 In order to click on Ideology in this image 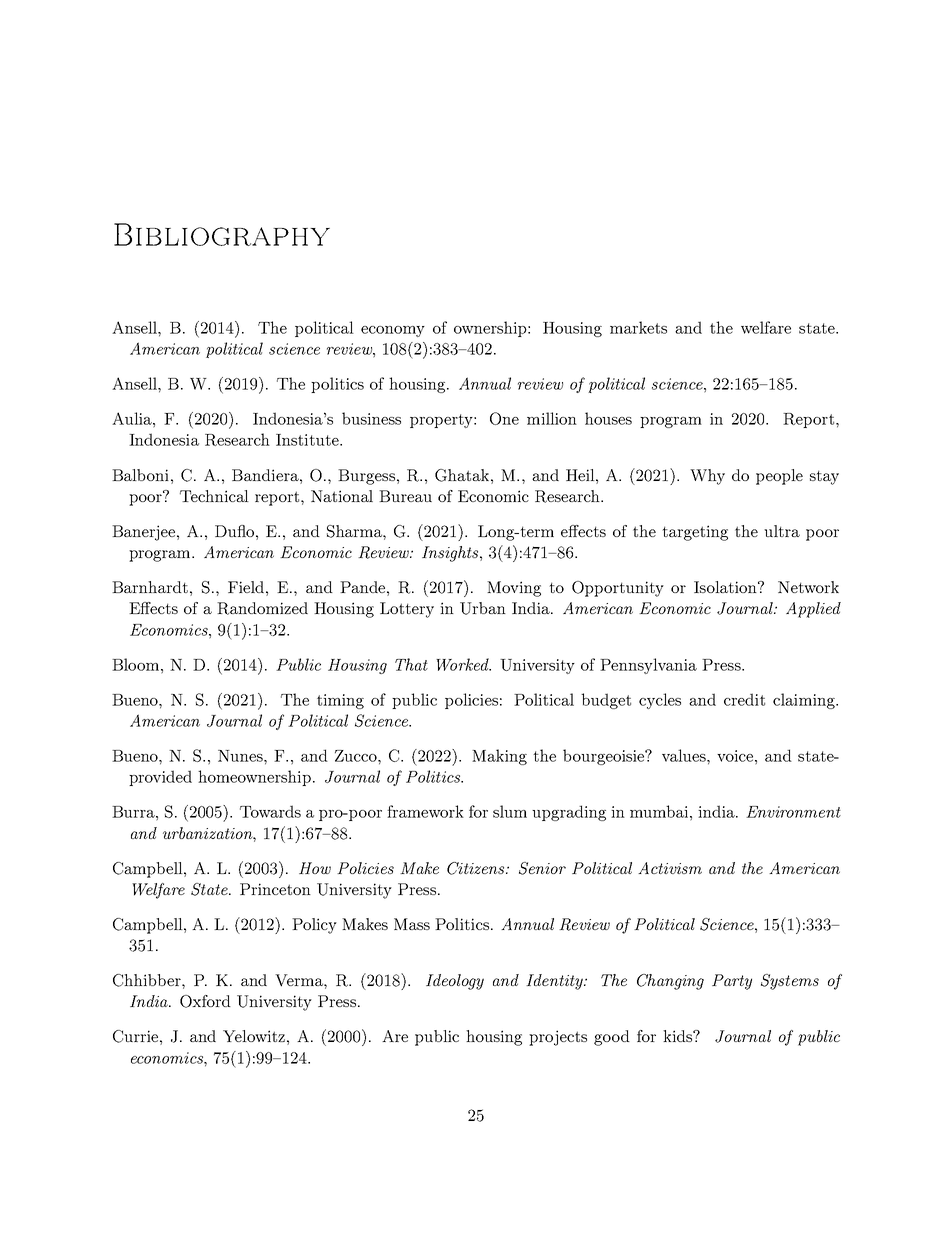, I will do `click(455, 982)`.
